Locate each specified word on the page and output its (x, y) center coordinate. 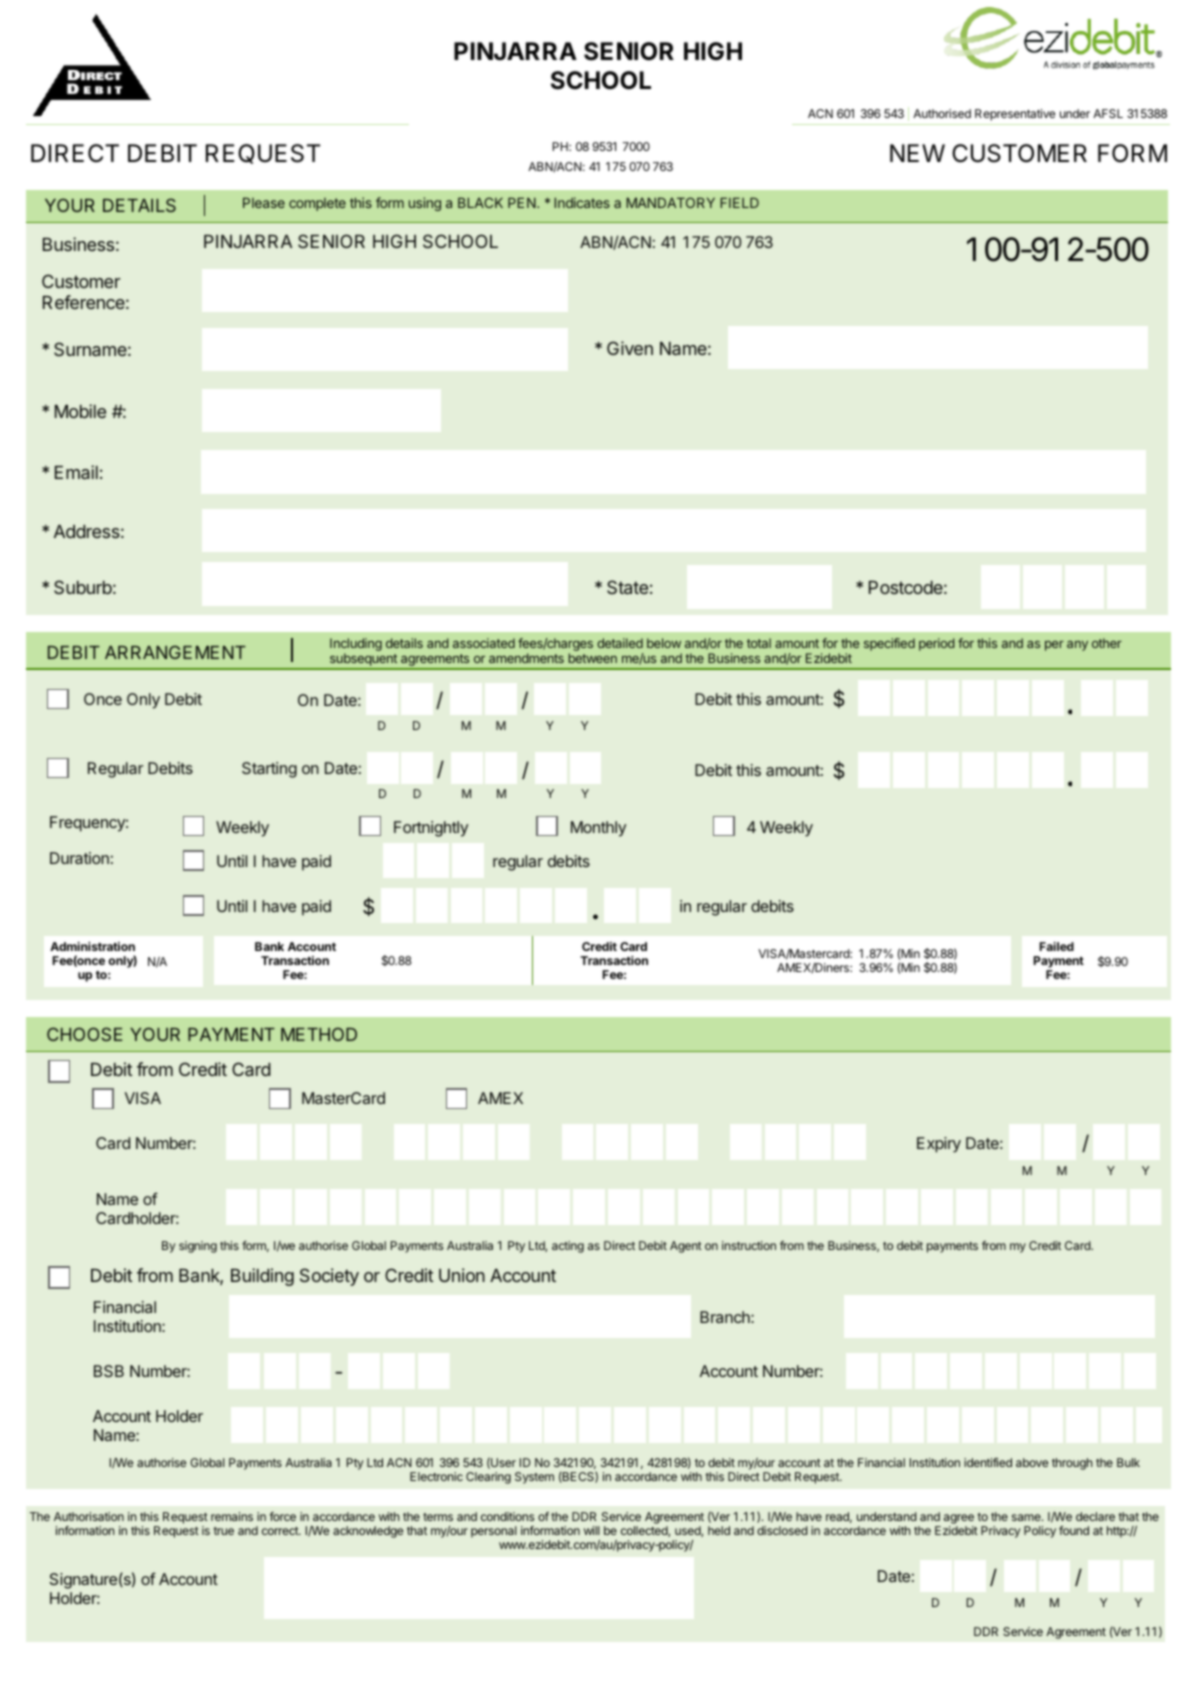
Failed (1056, 946)
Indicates (582, 202)
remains (232, 1516)
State (627, 587)
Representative (1015, 115)
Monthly (598, 829)
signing (198, 1247)
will (592, 1530)
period (937, 644)
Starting (269, 770)
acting (568, 1247)
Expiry (939, 1145)
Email (76, 472)
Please (264, 202)
